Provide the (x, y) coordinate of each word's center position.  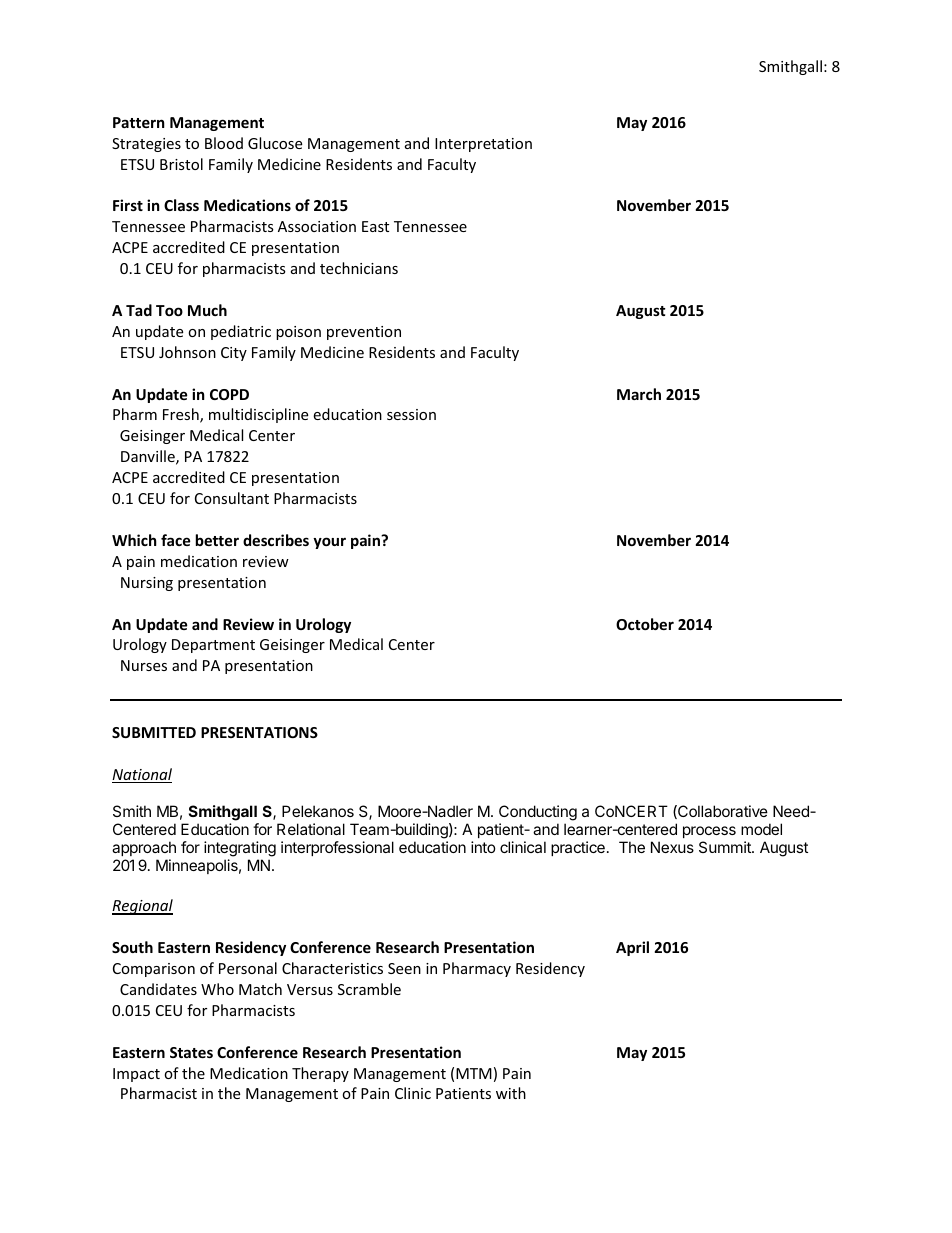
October (645, 624)
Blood (224, 143)
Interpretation (483, 145)
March (639, 394)
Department (213, 646)
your (329, 543)
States (191, 1052)
